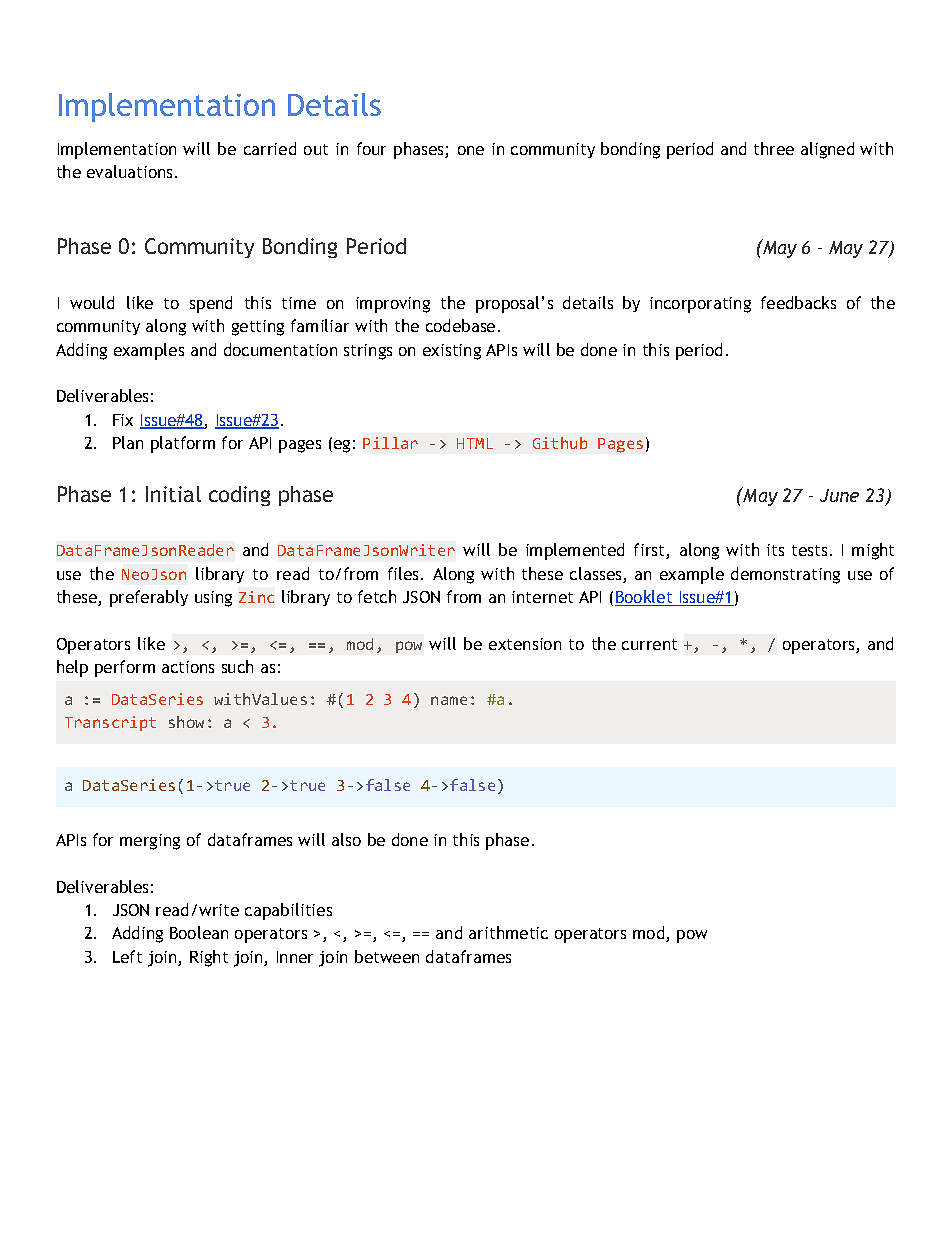 The image size is (952, 1233). Describe the element at coordinates (774, 148) in the screenshot. I see `three` at that location.
